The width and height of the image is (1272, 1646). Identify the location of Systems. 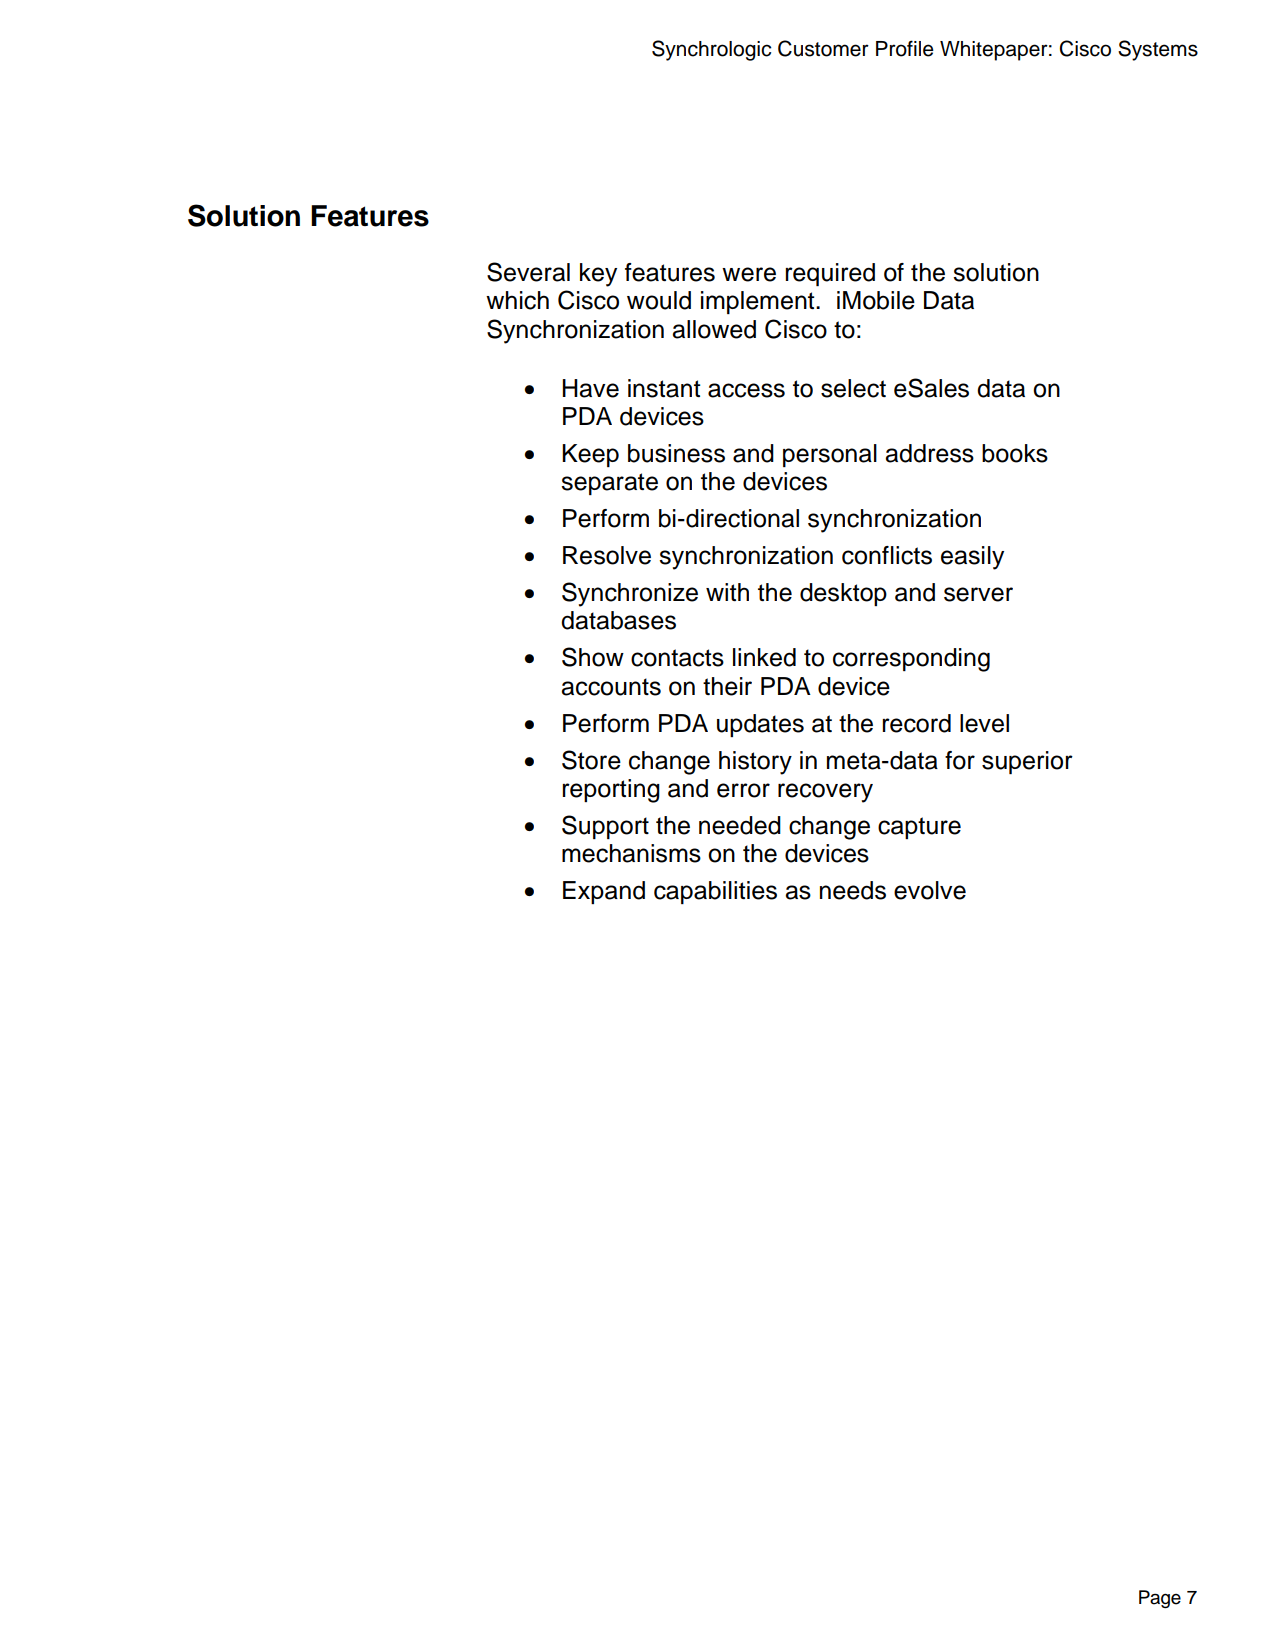
(1158, 50).
